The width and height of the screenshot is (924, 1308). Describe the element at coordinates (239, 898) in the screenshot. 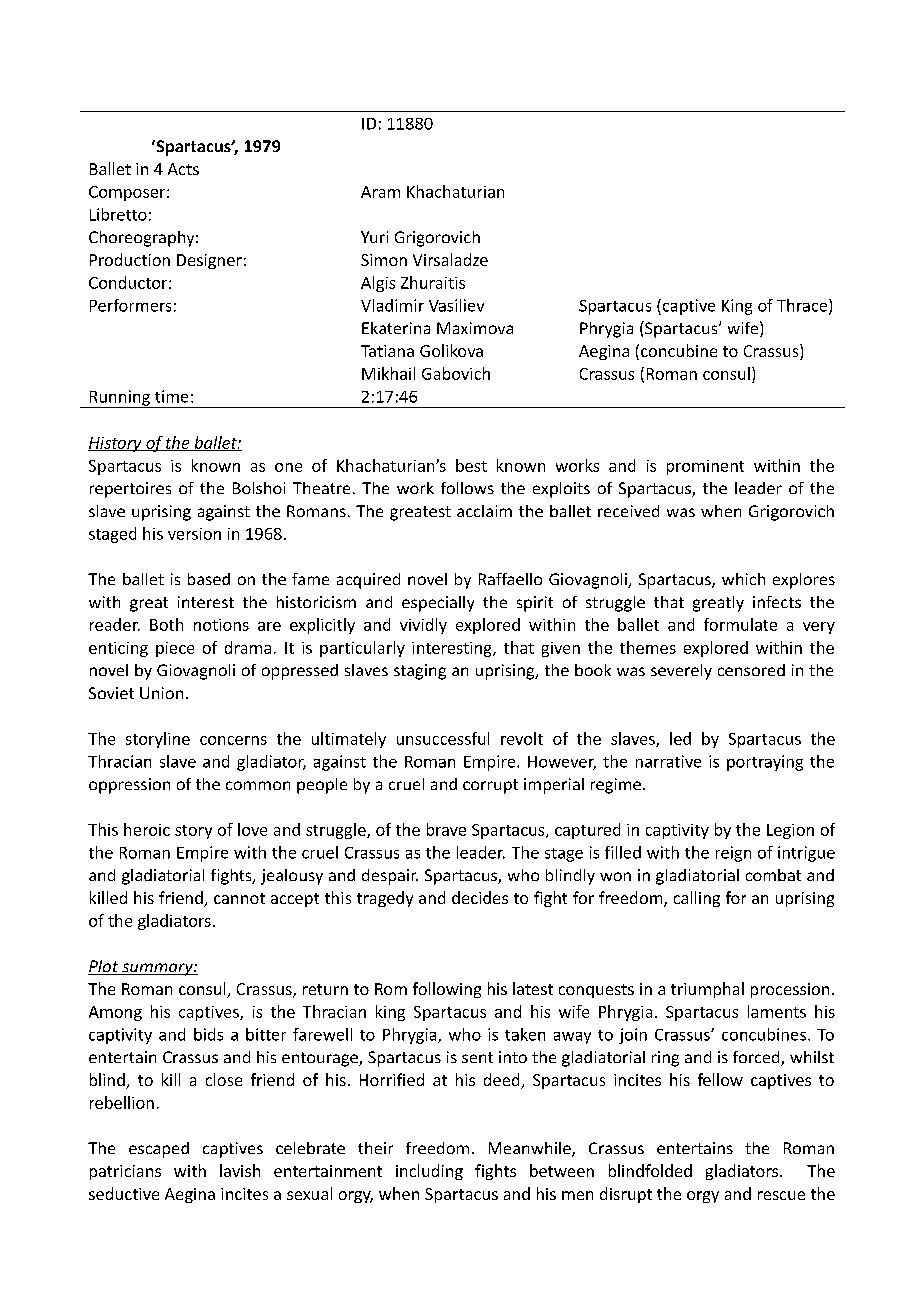

I see `cannot` at that location.
